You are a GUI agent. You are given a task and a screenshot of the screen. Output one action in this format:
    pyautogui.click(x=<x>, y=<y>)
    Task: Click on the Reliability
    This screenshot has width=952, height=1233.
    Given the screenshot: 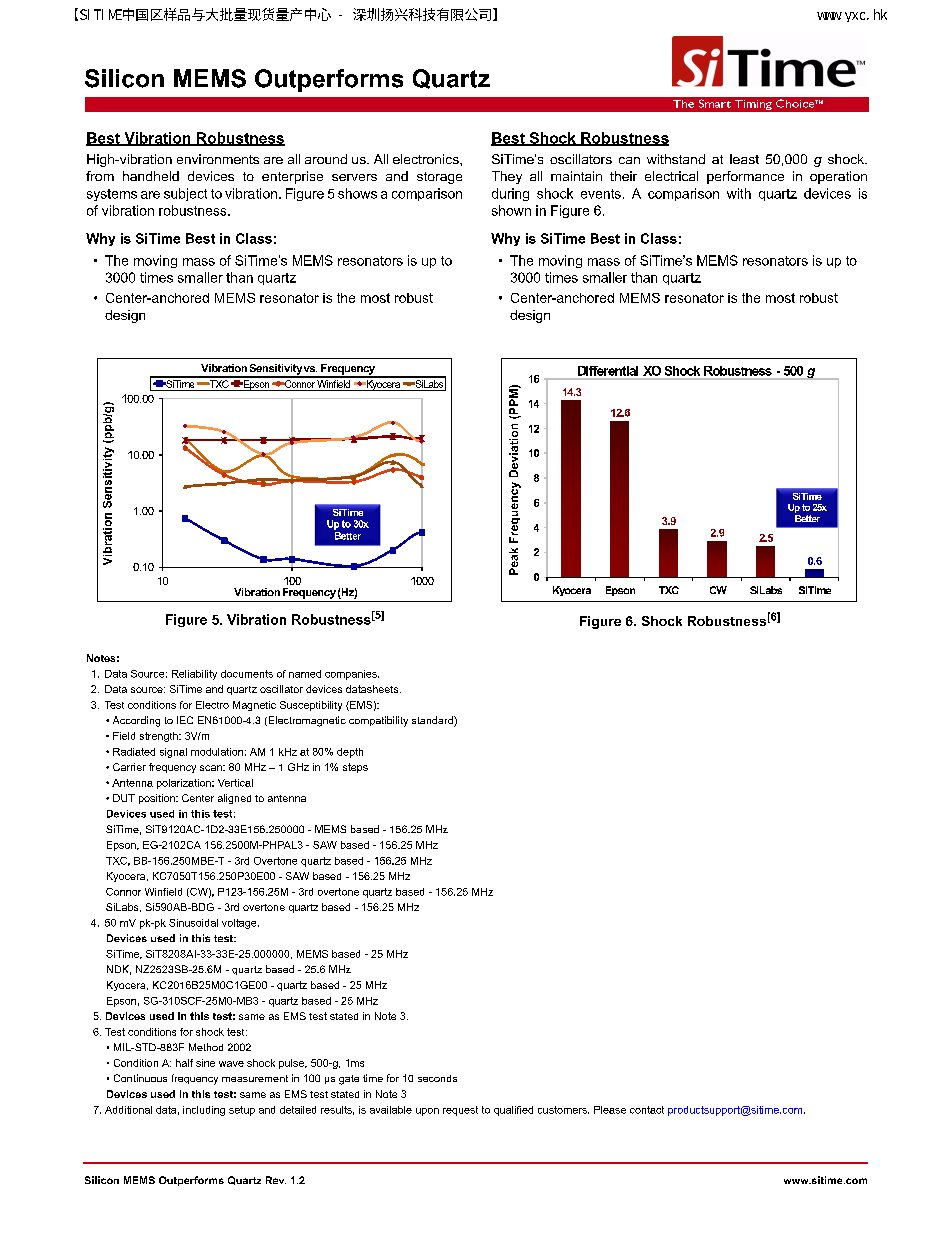 What is the action you would take?
    pyautogui.click(x=194, y=675)
